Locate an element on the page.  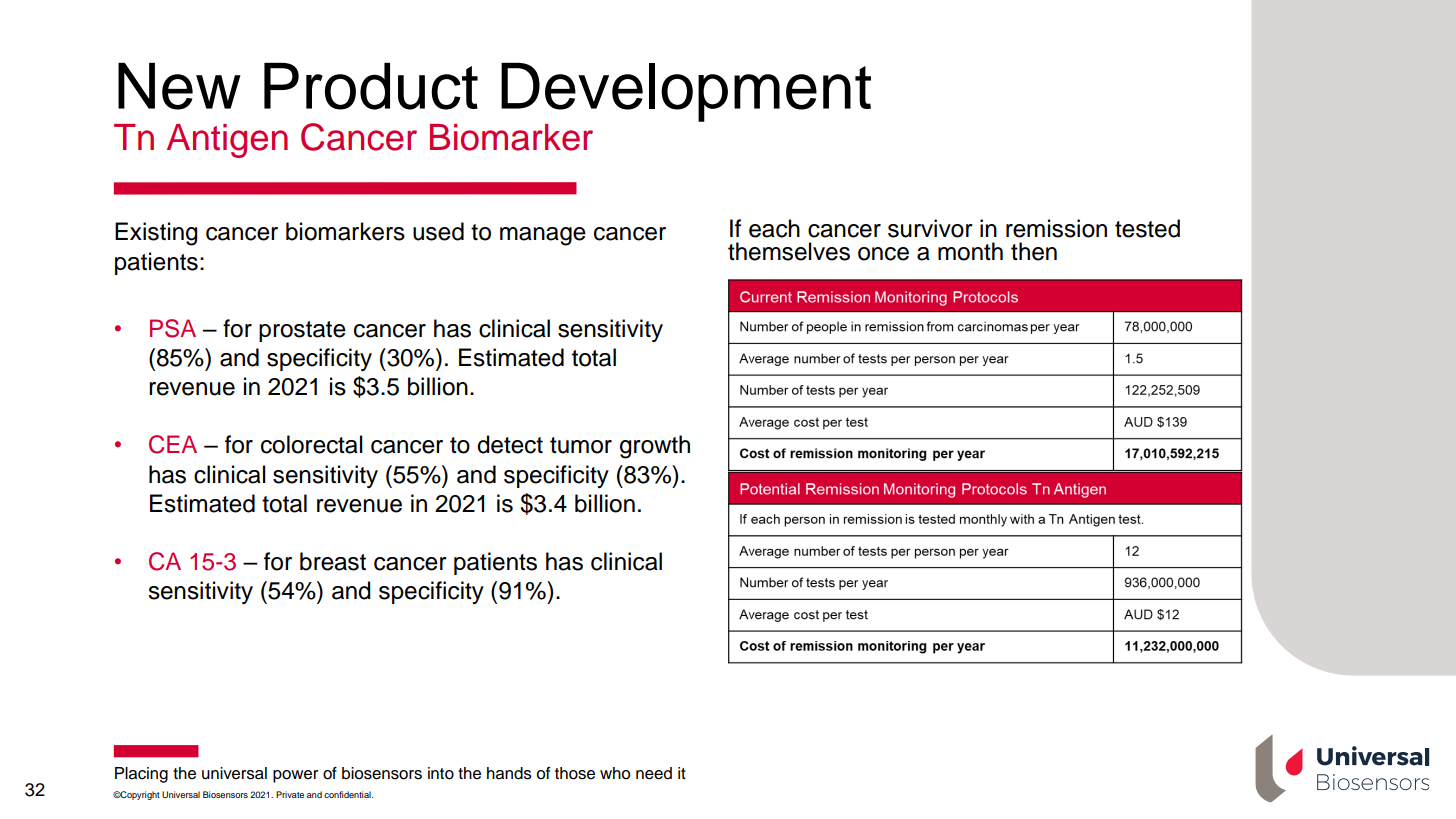
manage is located at coordinates (543, 236).
